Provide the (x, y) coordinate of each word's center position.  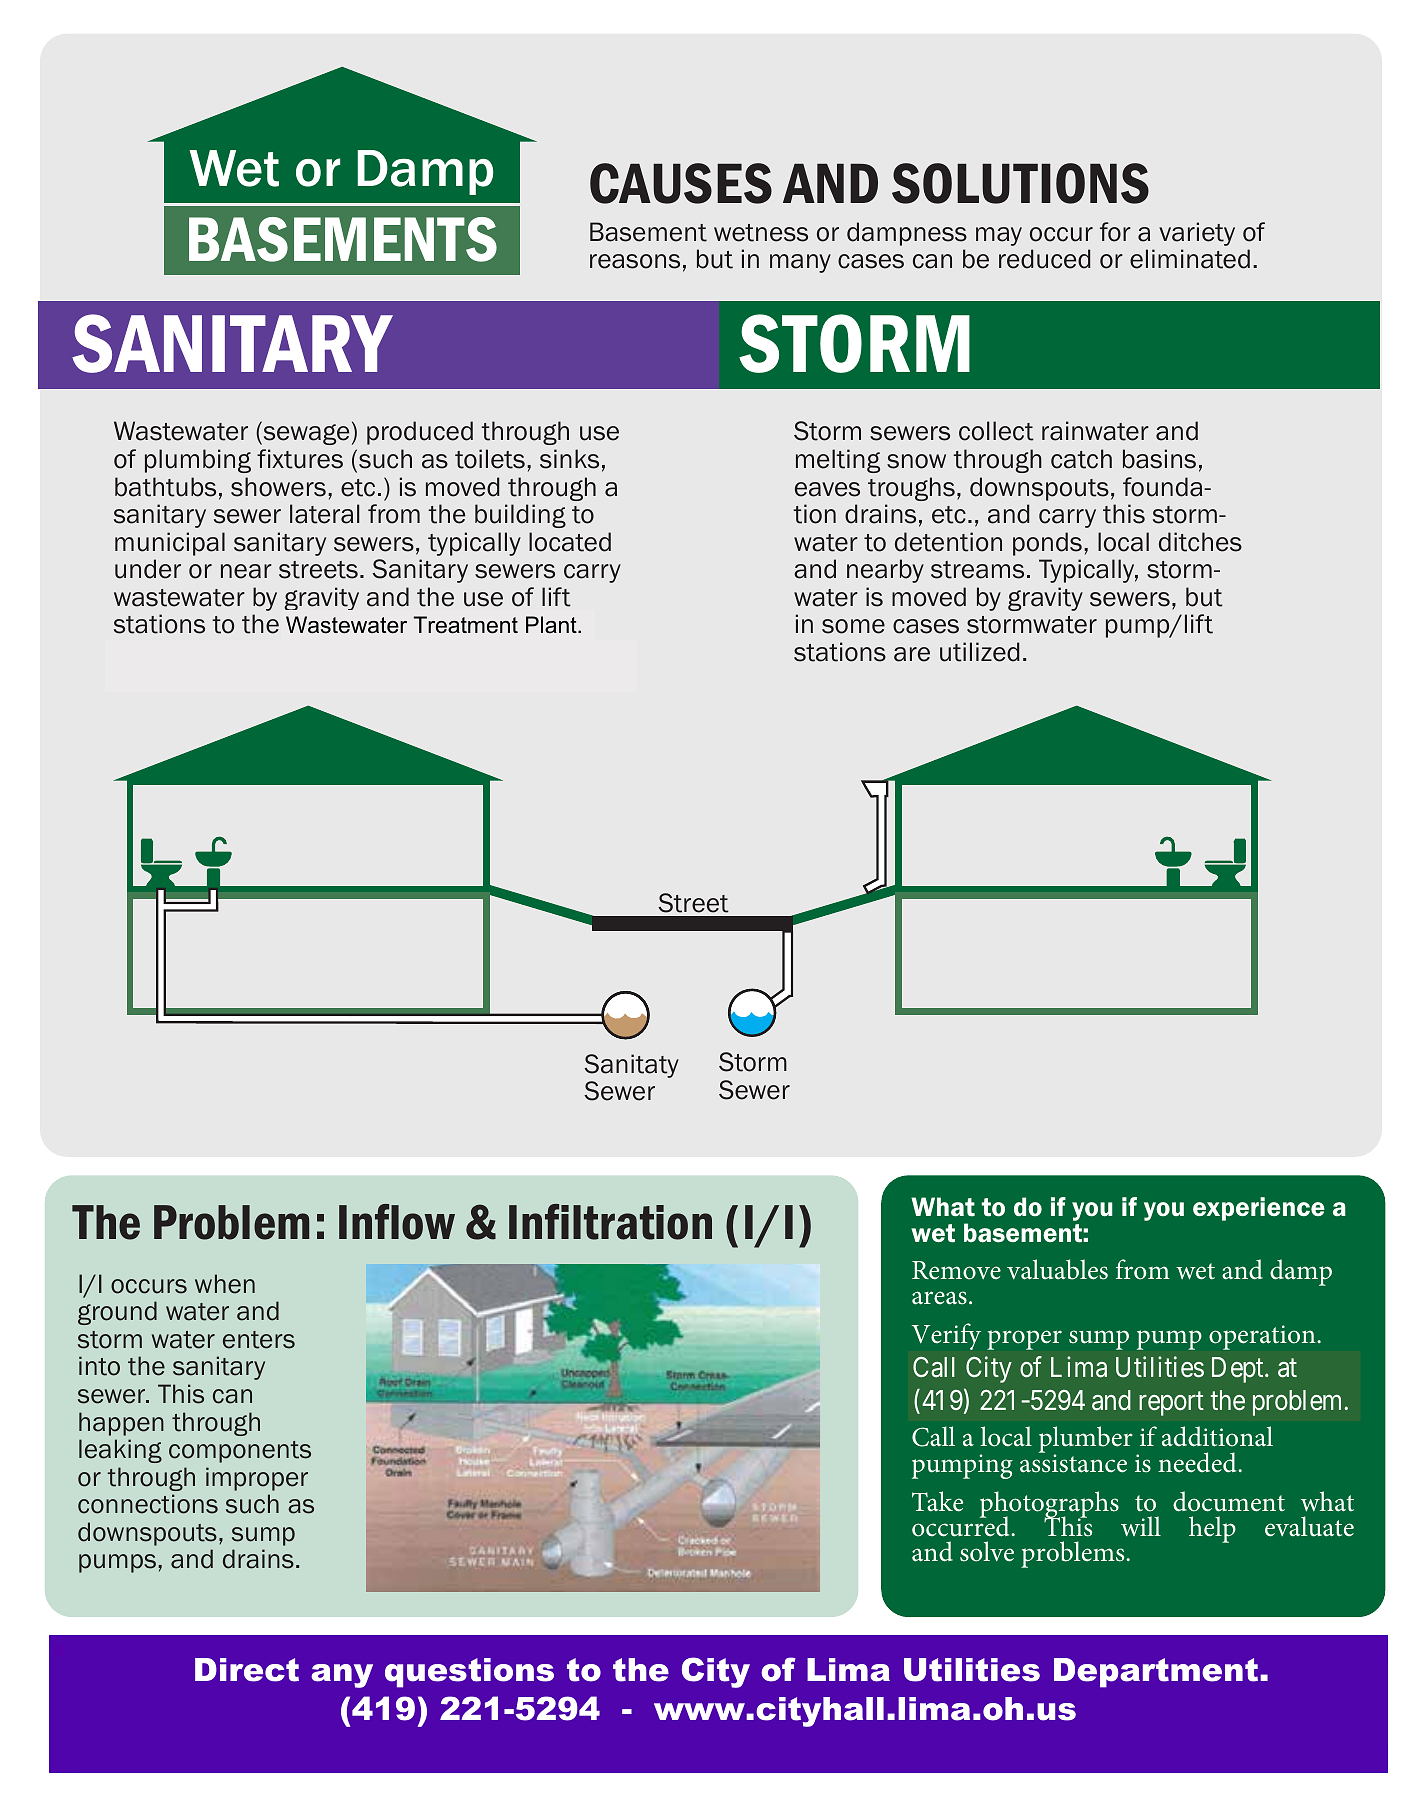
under (148, 569)
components (240, 1452)
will (1141, 1526)
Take (937, 1501)
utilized (979, 652)
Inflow (397, 1222)
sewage (305, 434)
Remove (956, 1270)
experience (1259, 1209)
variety (1197, 234)
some (853, 626)
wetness (761, 233)
